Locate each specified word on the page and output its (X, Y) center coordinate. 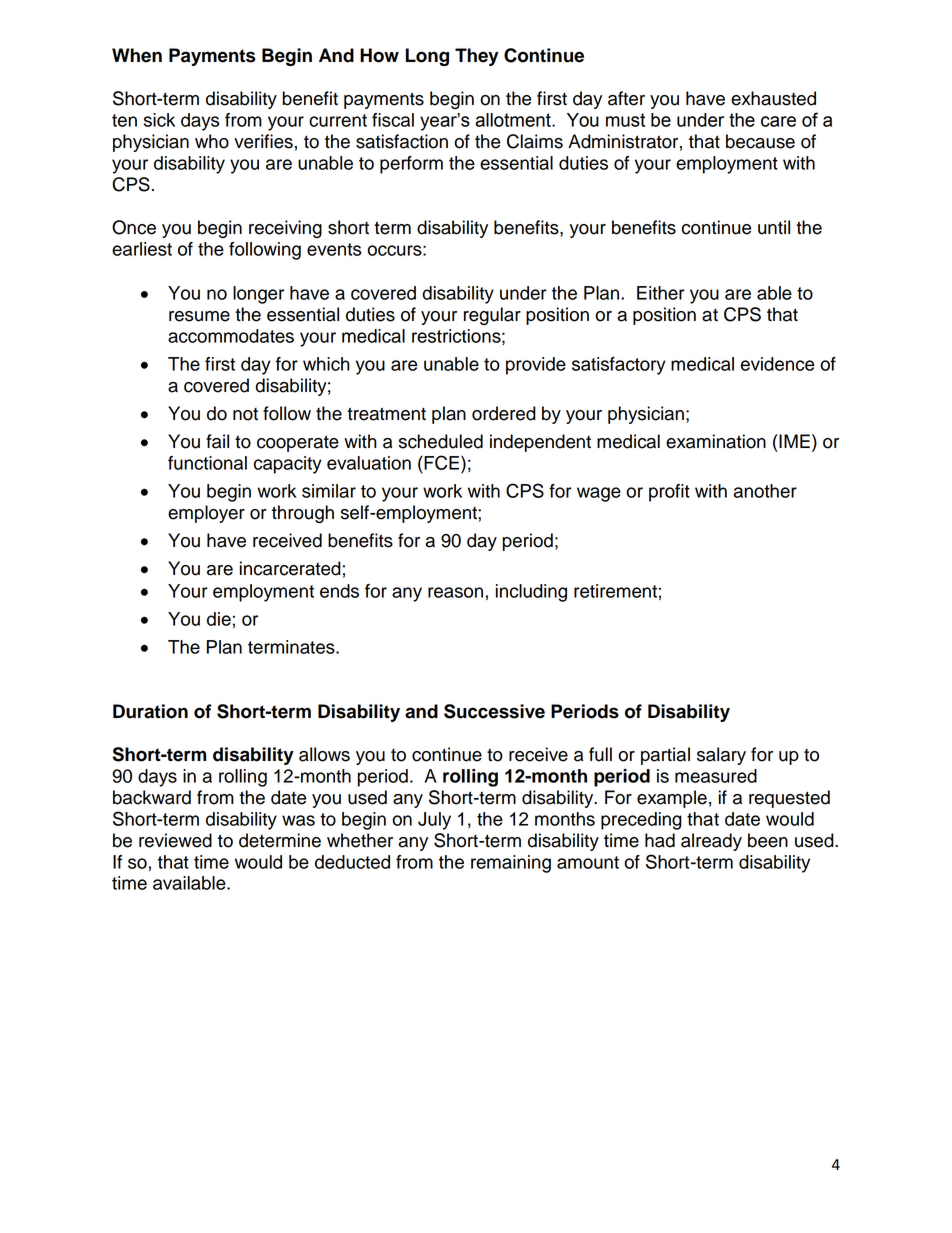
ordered (504, 413)
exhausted (773, 98)
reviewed (175, 840)
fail (217, 441)
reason (455, 592)
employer (206, 514)
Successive (494, 711)
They (477, 57)
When (137, 55)
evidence (777, 364)
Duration (150, 711)
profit (669, 493)
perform (411, 165)
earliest (142, 249)
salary (721, 756)
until (774, 227)
